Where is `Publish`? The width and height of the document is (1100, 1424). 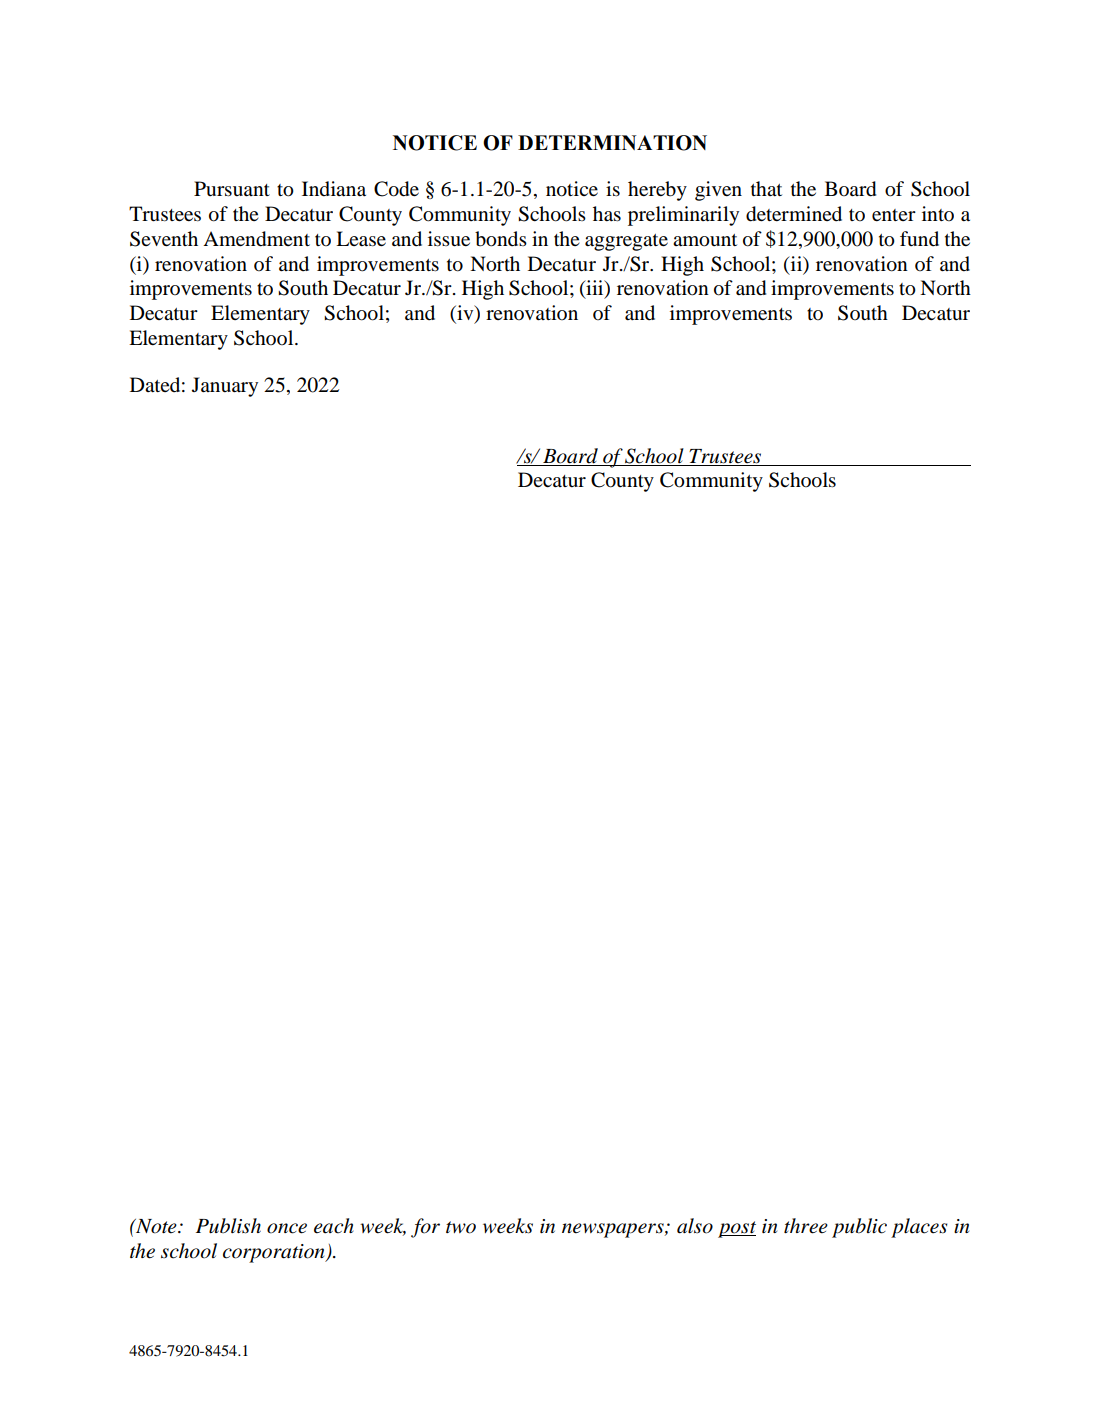 Publish is located at coordinates (228, 1226).
